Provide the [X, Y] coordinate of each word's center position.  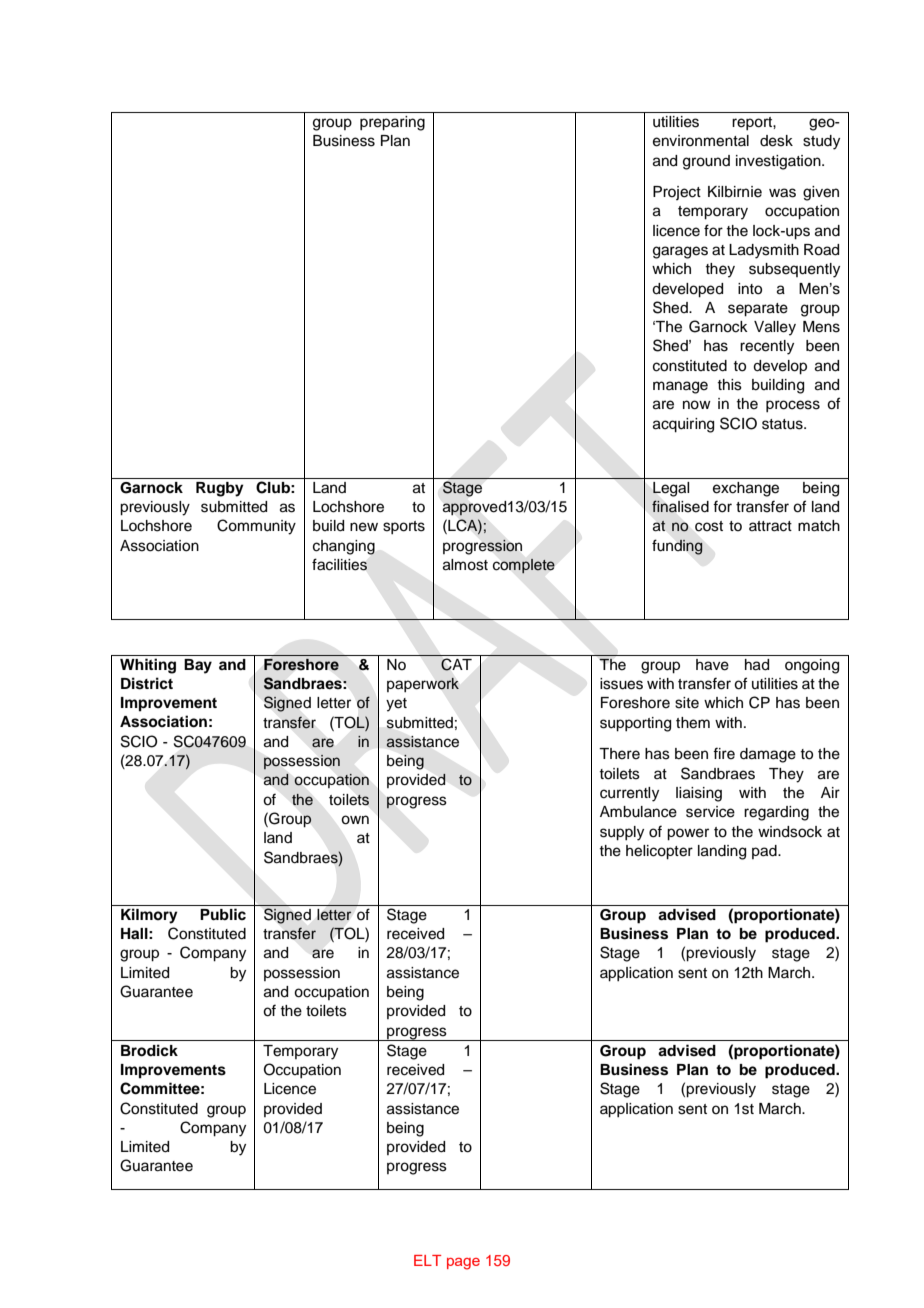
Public [223, 914]
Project [677, 193]
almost [465, 565]
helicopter [659, 852]
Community [256, 527]
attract [770, 526]
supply [622, 833]
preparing [392, 123]
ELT [427, 1260]
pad [765, 852]
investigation [779, 162]
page [463, 1264]
